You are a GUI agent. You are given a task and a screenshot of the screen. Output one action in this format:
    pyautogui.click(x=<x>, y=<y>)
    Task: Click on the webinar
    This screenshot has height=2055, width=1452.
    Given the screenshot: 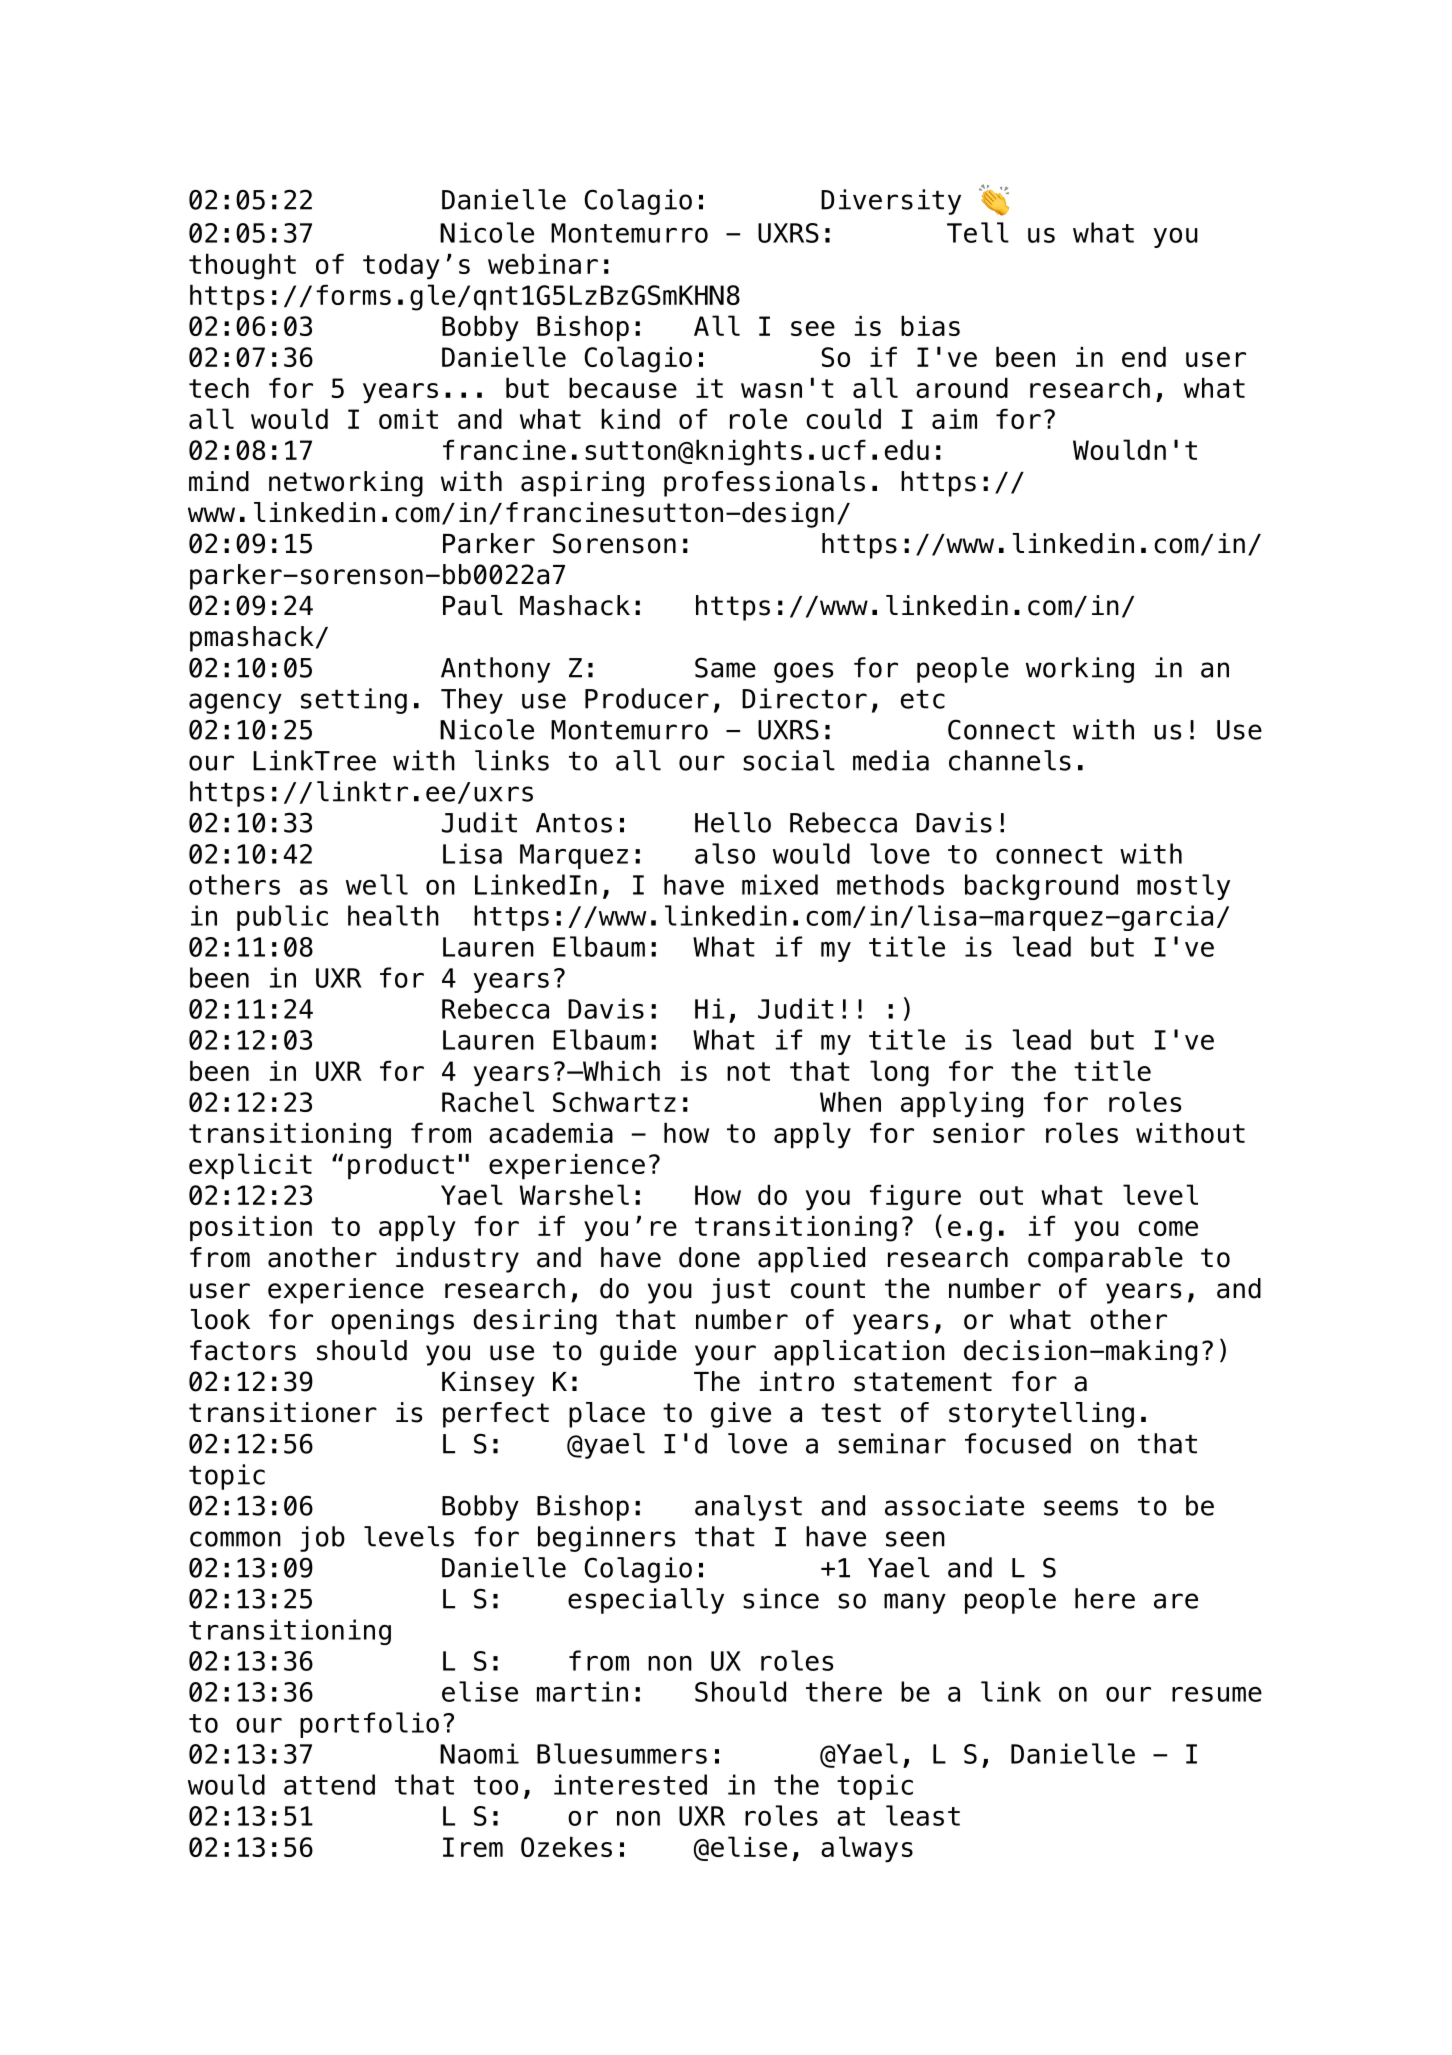 What is the action you would take?
    pyautogui.click(x=543, y=263)
